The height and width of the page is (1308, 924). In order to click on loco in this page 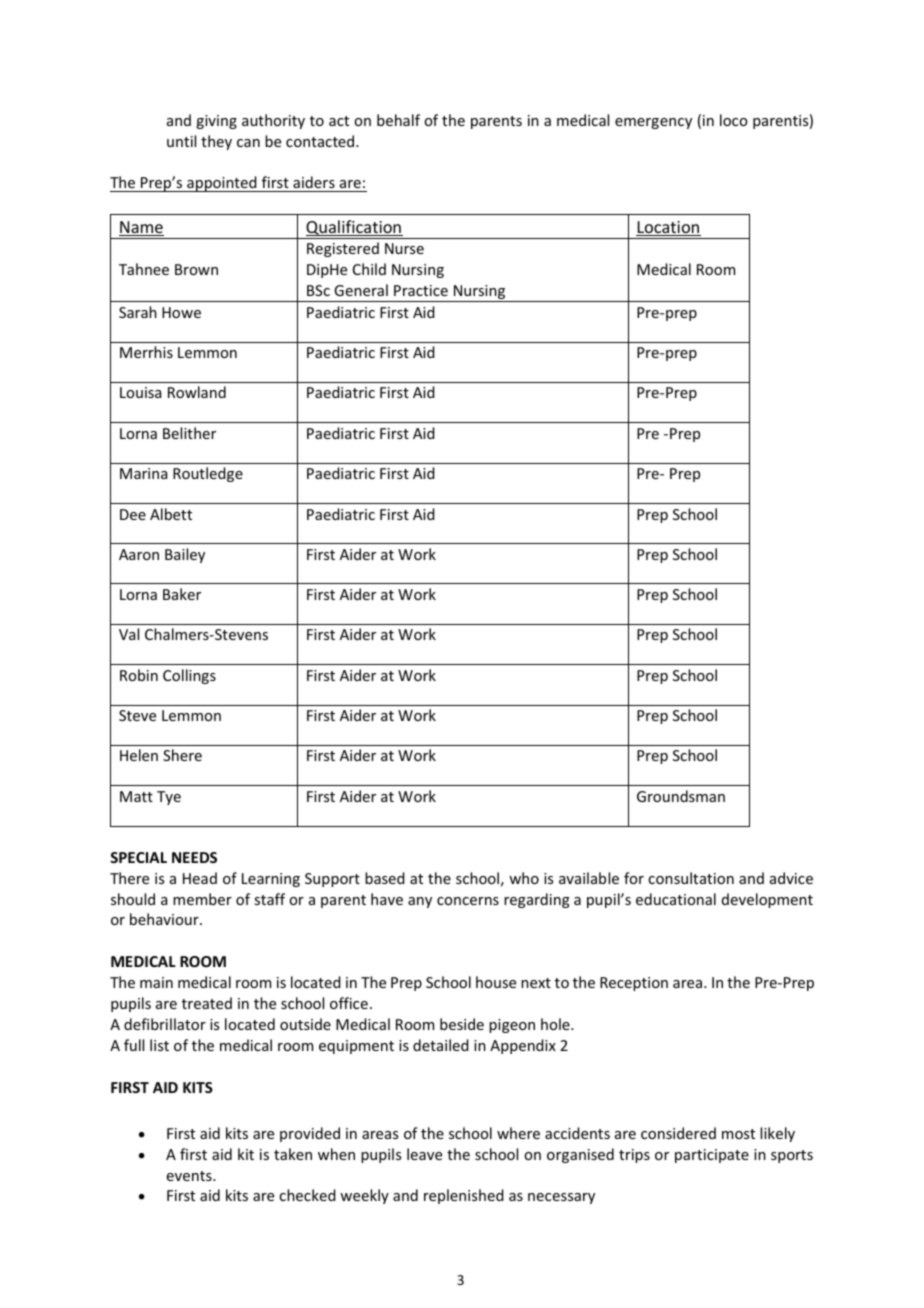, I will do `click(733, 120)`.
